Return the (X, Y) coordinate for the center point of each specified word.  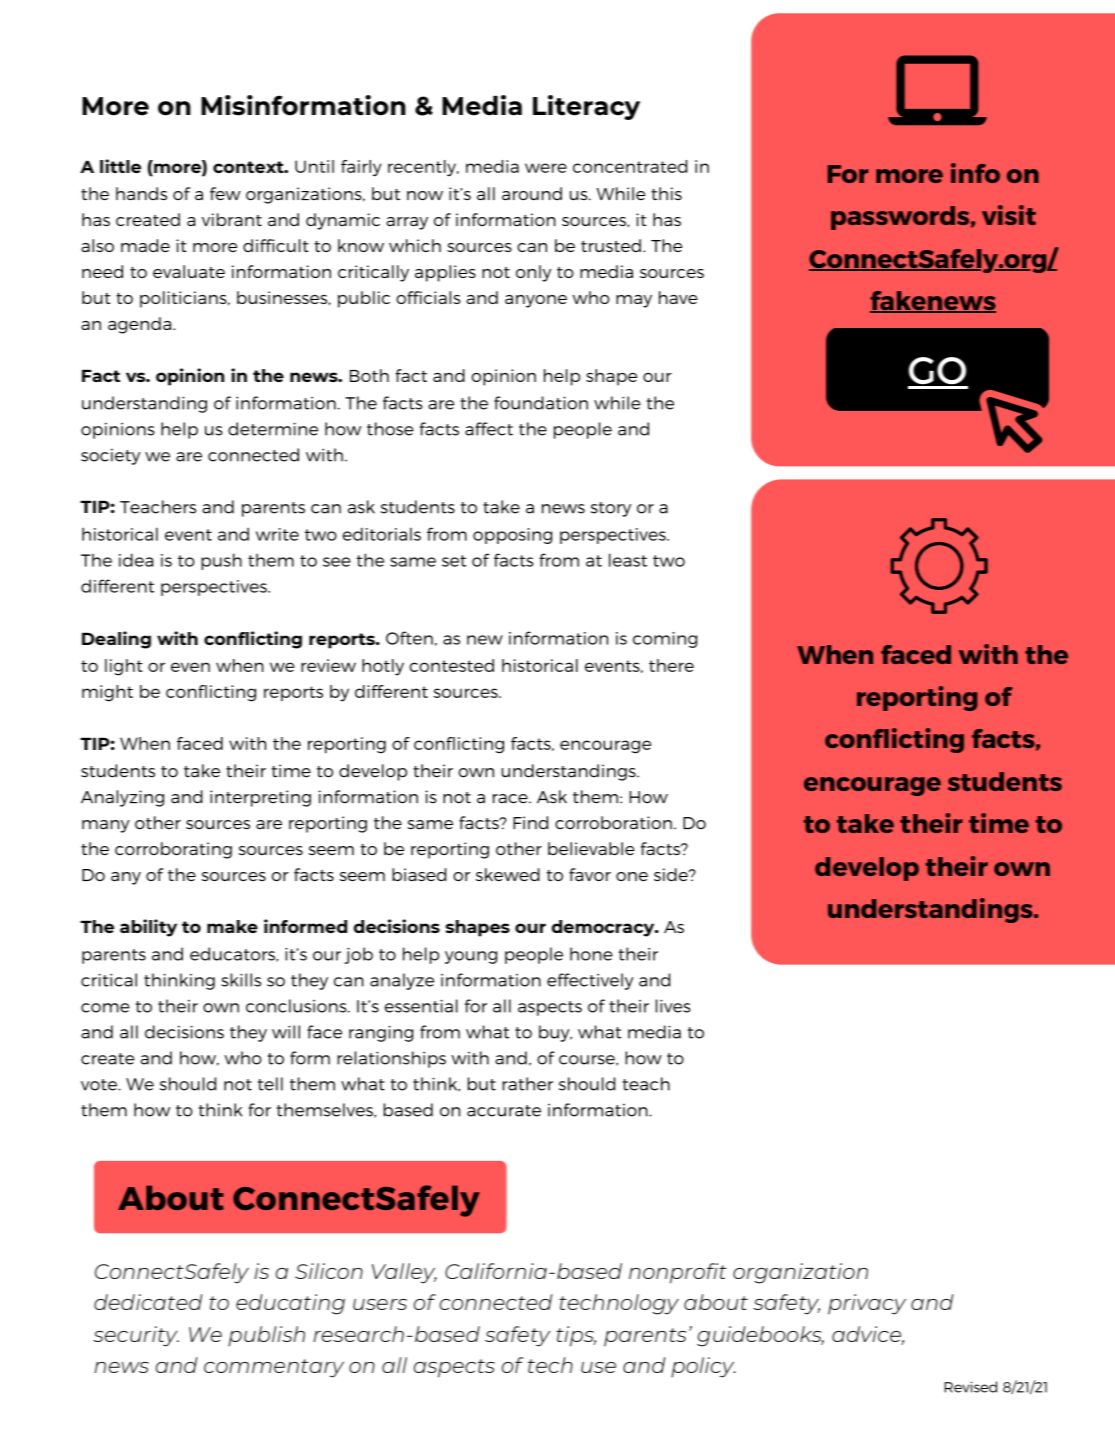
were (546, 168)
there (671, 665)
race (511, 799)
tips (576, 1336)
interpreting (260, 798)
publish (266, 1336)
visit (1009, 215)
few (225, 193)
